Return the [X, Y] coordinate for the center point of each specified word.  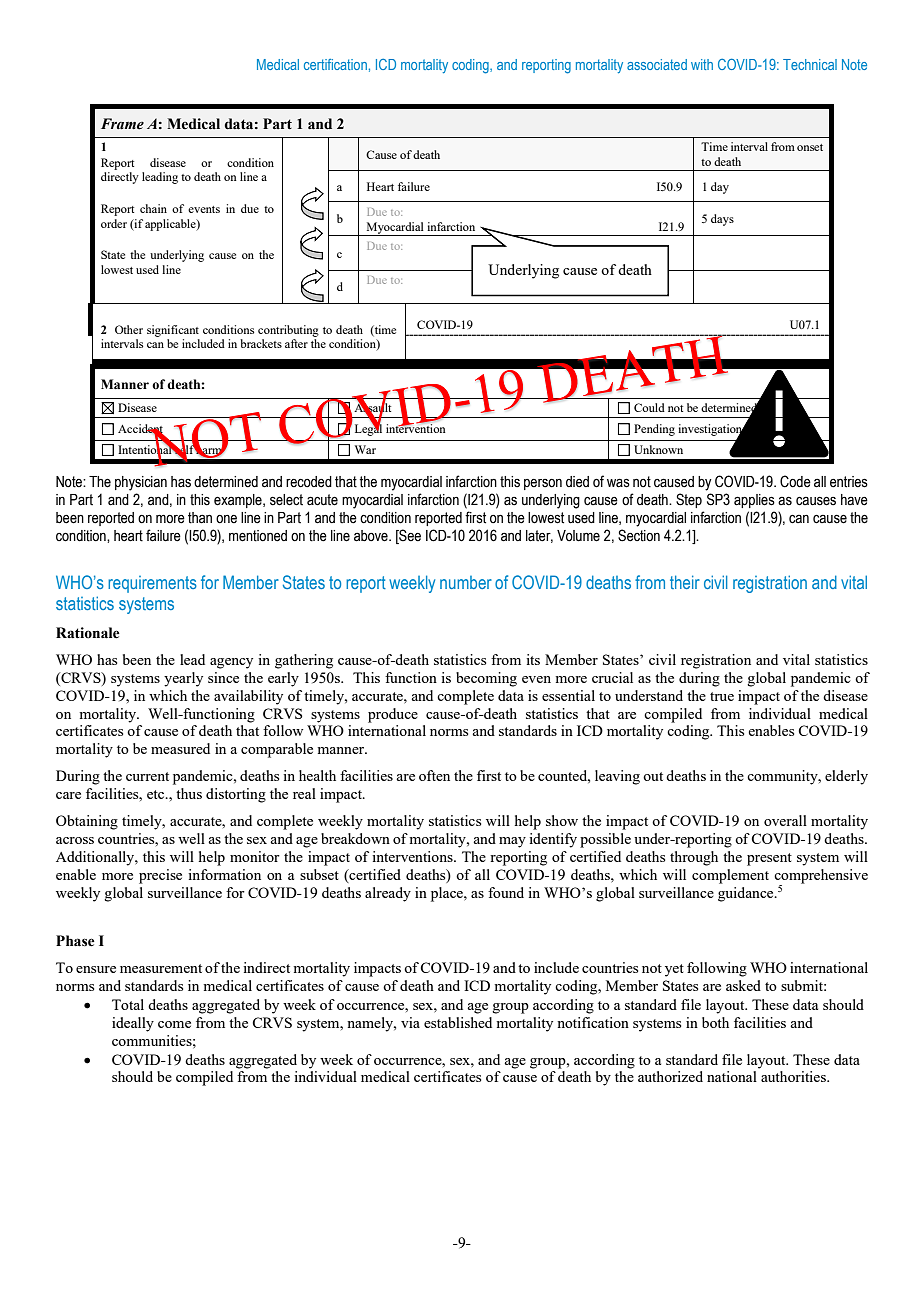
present [769, 859]
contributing [288, 331]
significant [173, 331]
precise [160, 876]
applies [754, 501]
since [223, 677]
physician [141, 483]
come [174, 1024]
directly [120, 178]
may [512, 842]
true [722, 696]
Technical [810, 64]
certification [335, 64]
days [722, 220]
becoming [486, 679]
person [543, 484]
